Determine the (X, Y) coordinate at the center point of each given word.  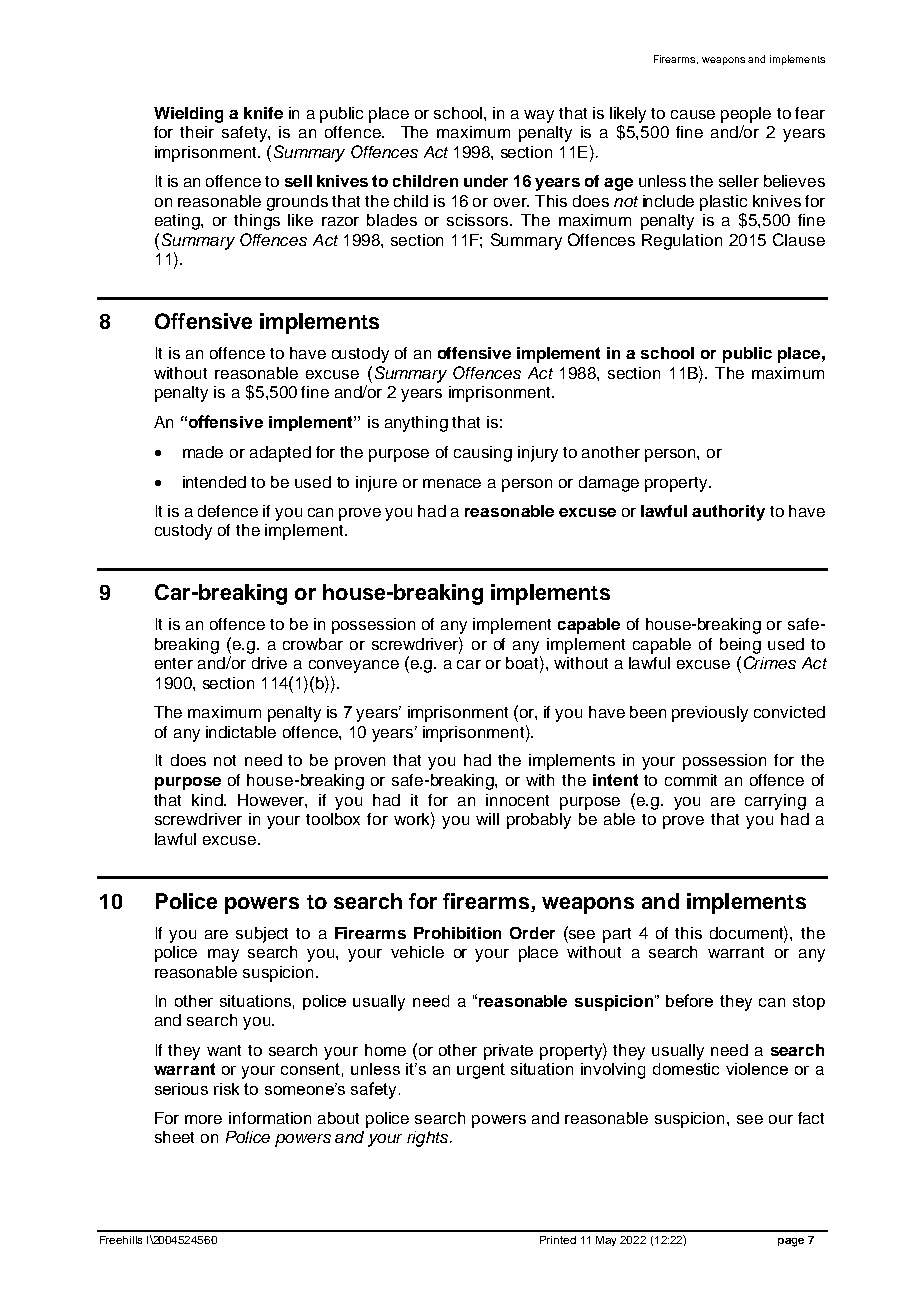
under (486, 181)
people (746, 115)
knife (263, 113)
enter (174, 663)
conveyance (354, 666)
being (740, 646)
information (270, 1118)
